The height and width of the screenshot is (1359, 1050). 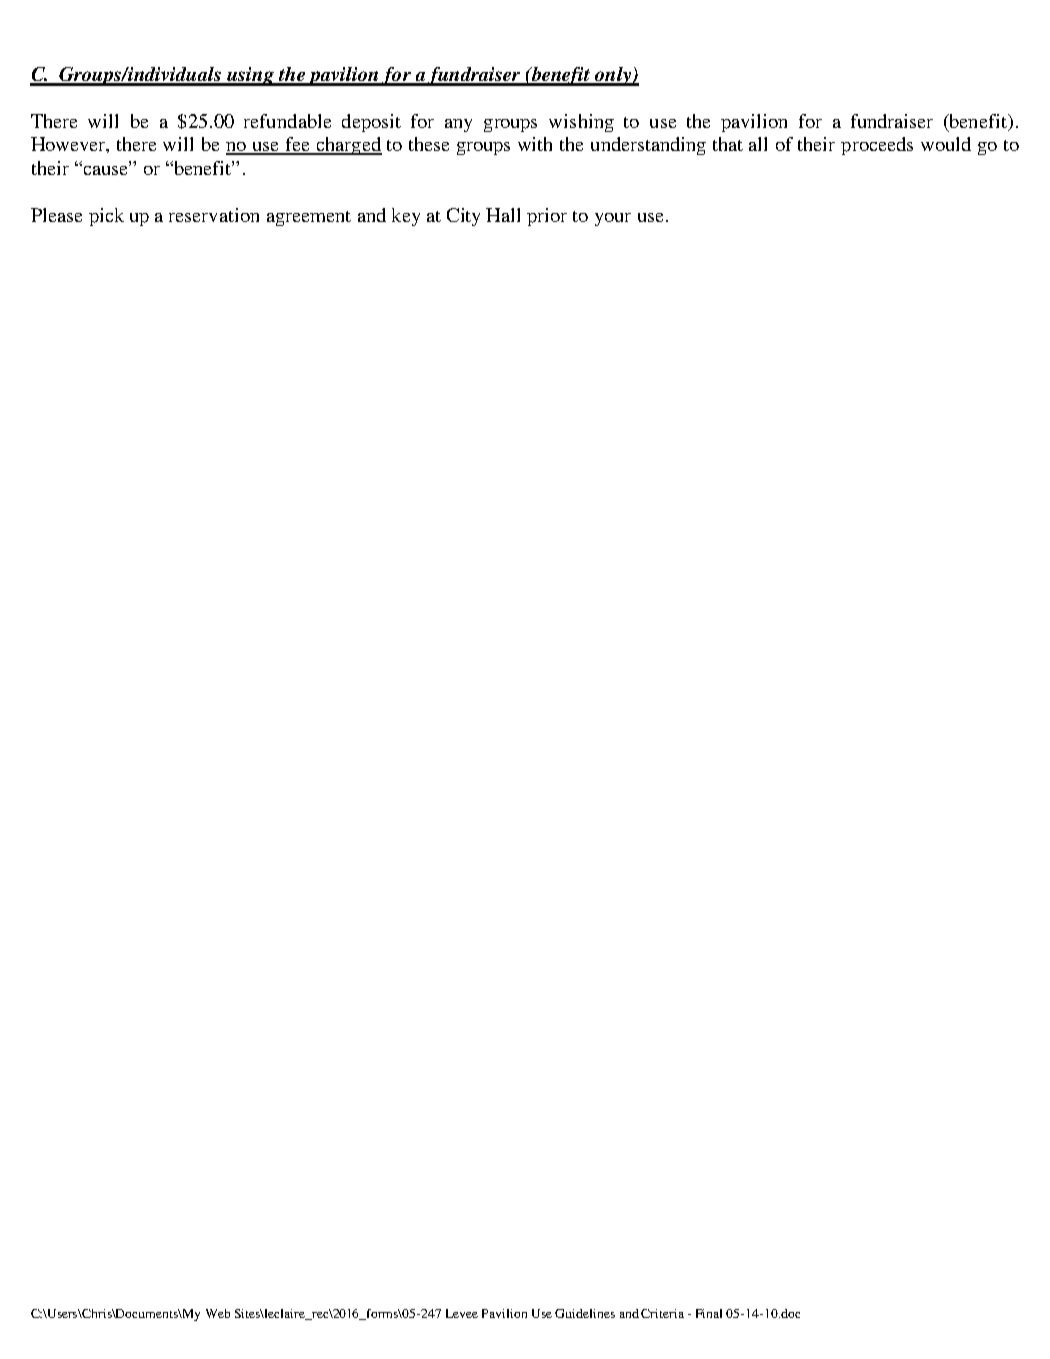 I want to click on Levee, so click(x=462, y=1313).
